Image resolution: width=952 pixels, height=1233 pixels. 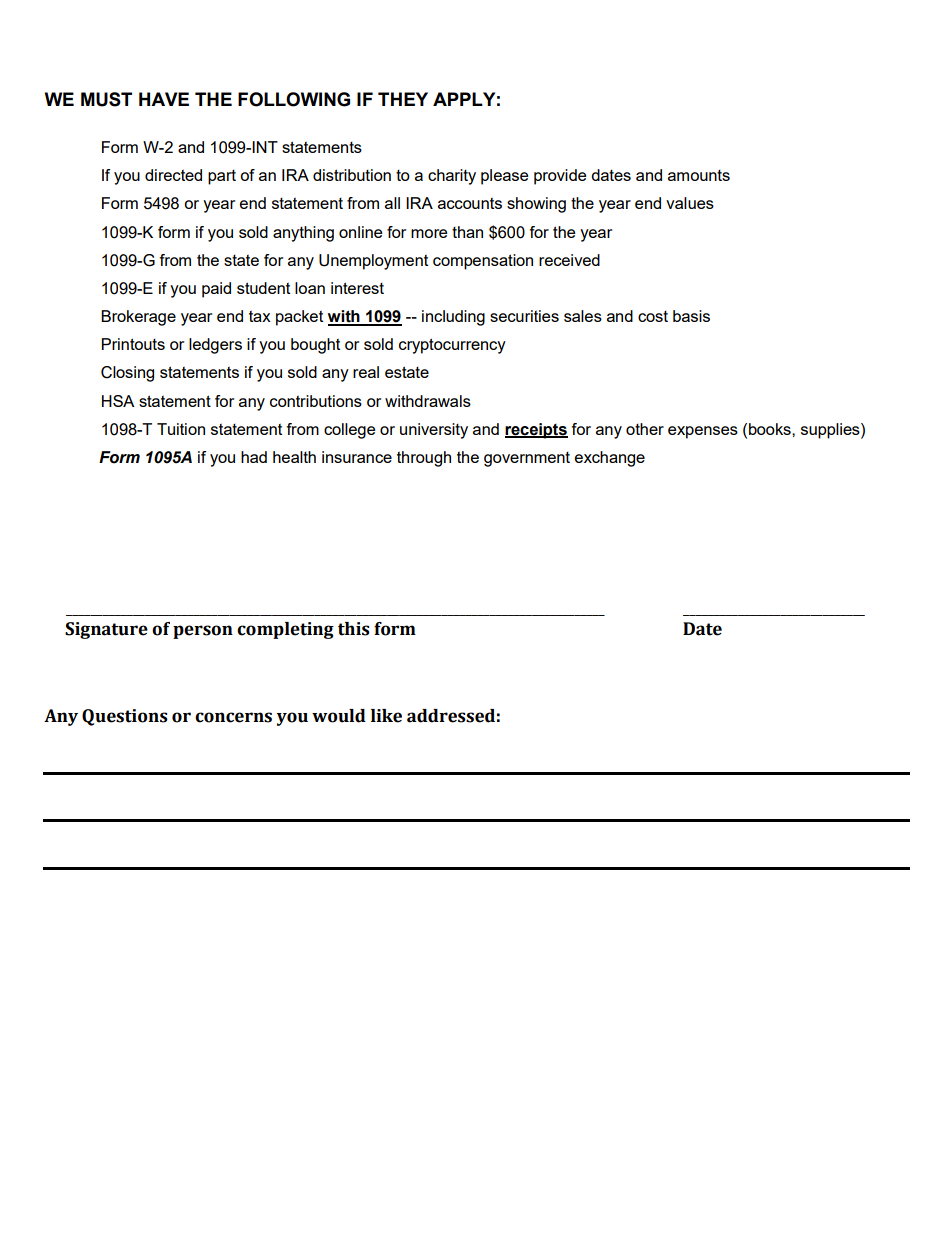 What do you see at coordinates (233, 717) in the document?
I see `concerns` at bounding box center [233, 717].
